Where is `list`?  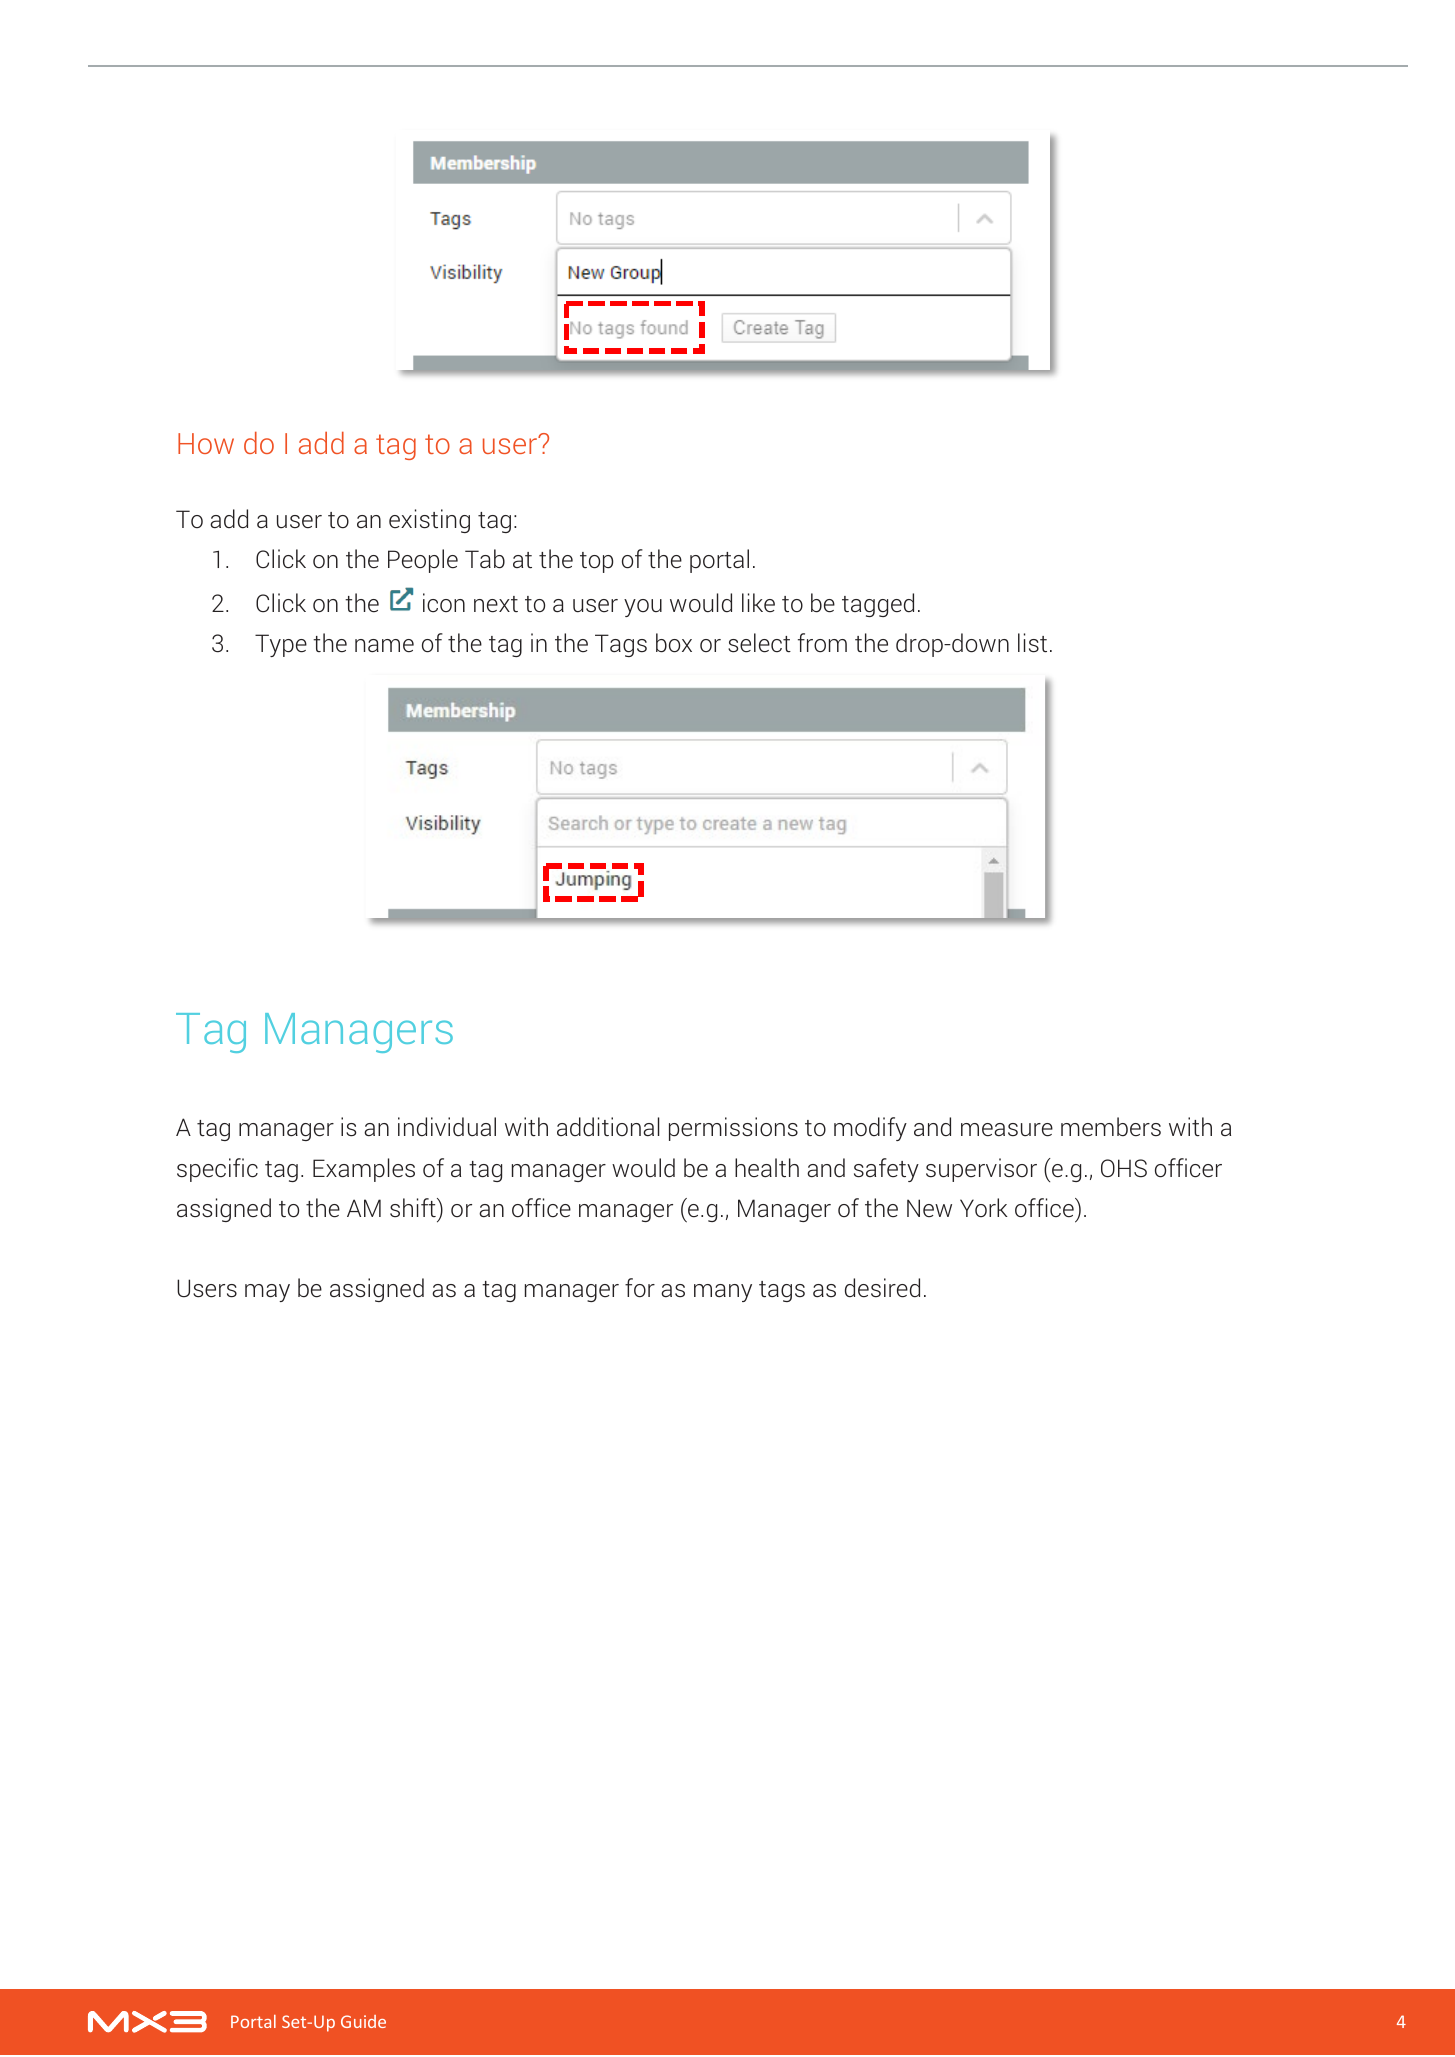
list is located at coordinates (1032, 643).
